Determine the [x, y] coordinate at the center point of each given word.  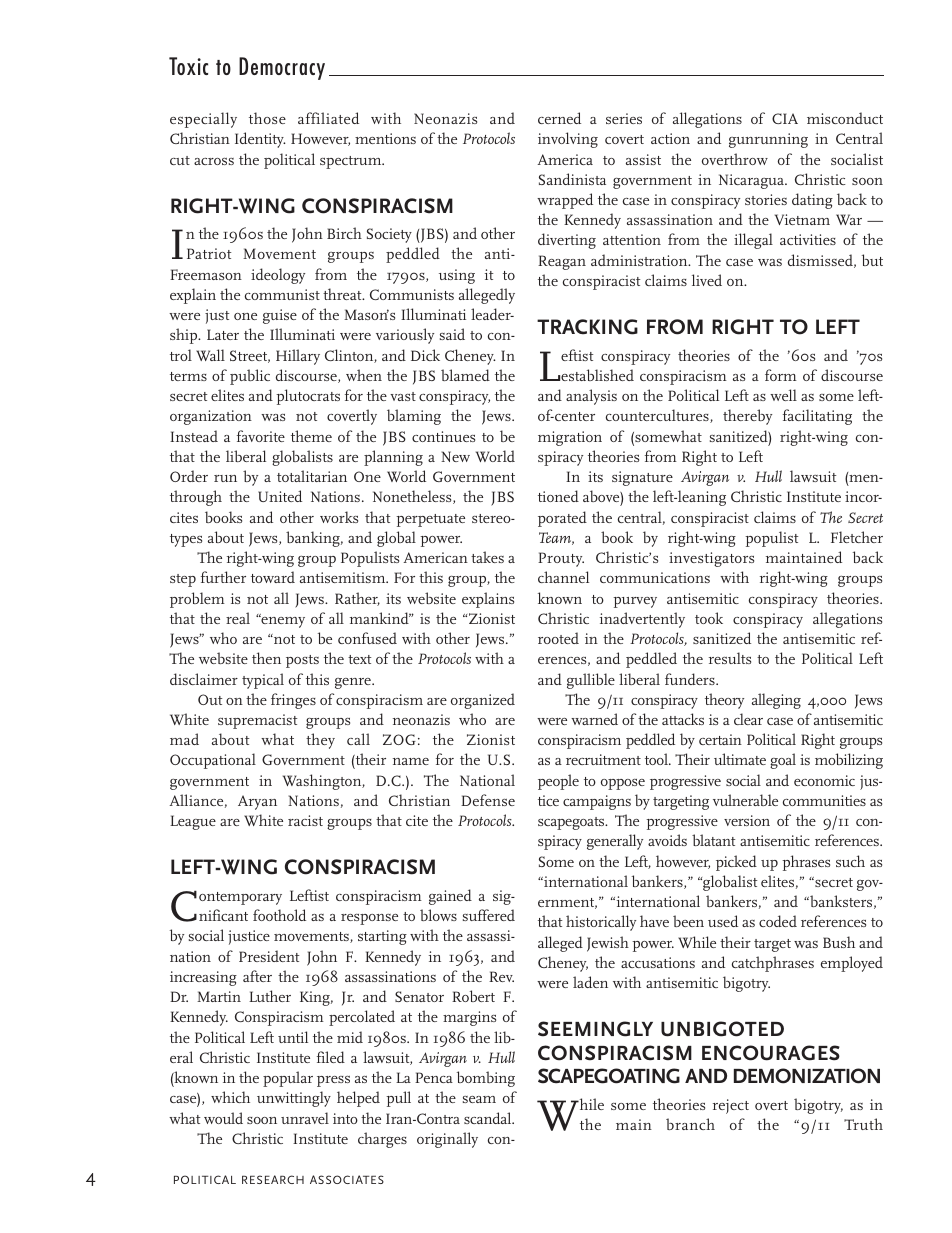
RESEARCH [273, 1179]
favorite [261, 436]
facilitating [817, 417]
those [267, 118]
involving [568, 140]
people [558, 782]
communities [824, 800]
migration [570, 438]
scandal [489, 1118]
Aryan [257, 802]
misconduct [845, 118]
